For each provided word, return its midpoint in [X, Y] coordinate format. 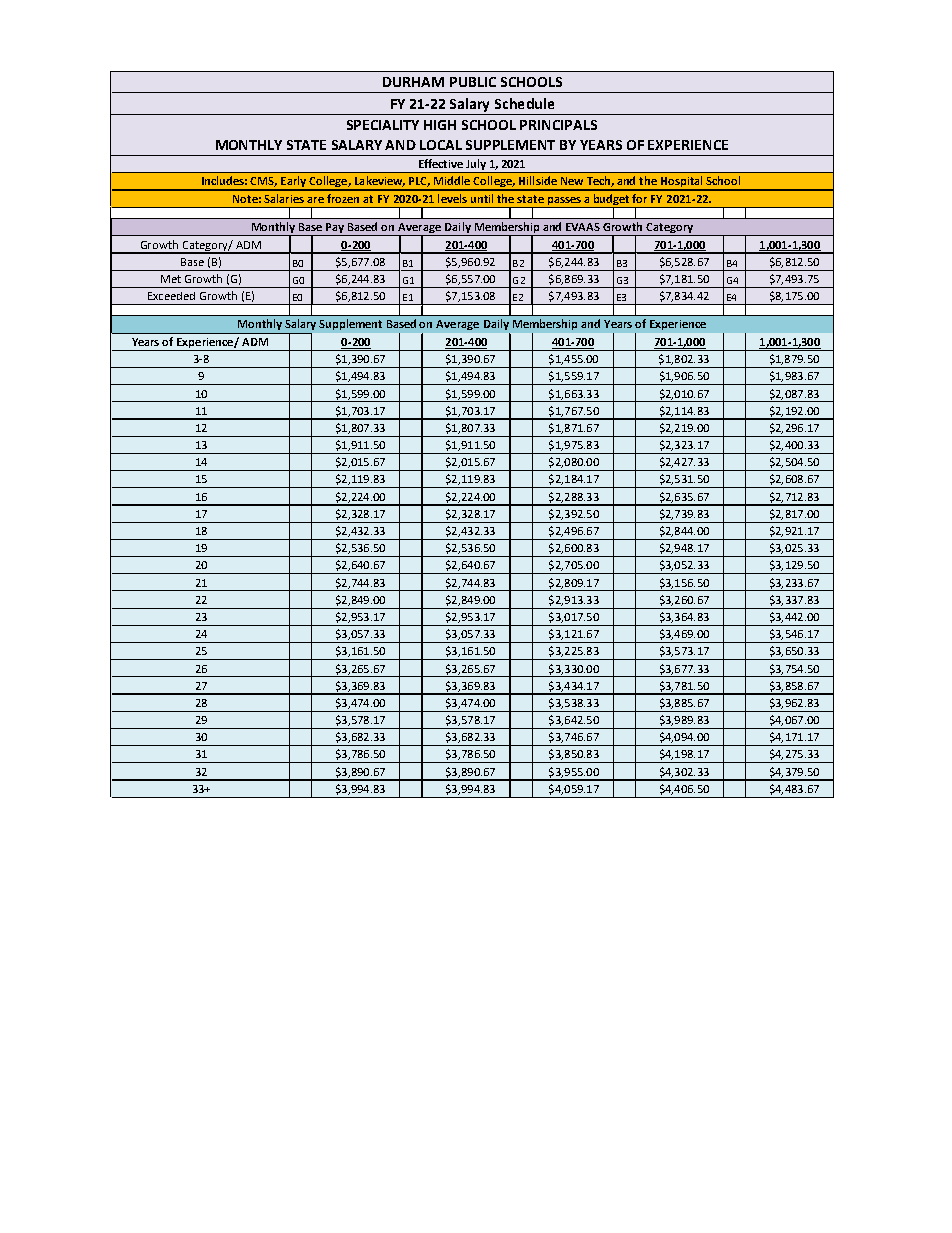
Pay [335, 229]
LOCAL [441, 145]
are [315, 200]
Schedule [524, 103]
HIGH [440, 125]
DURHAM [413, 82]
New [572, 181]
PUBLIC [473, 82]
